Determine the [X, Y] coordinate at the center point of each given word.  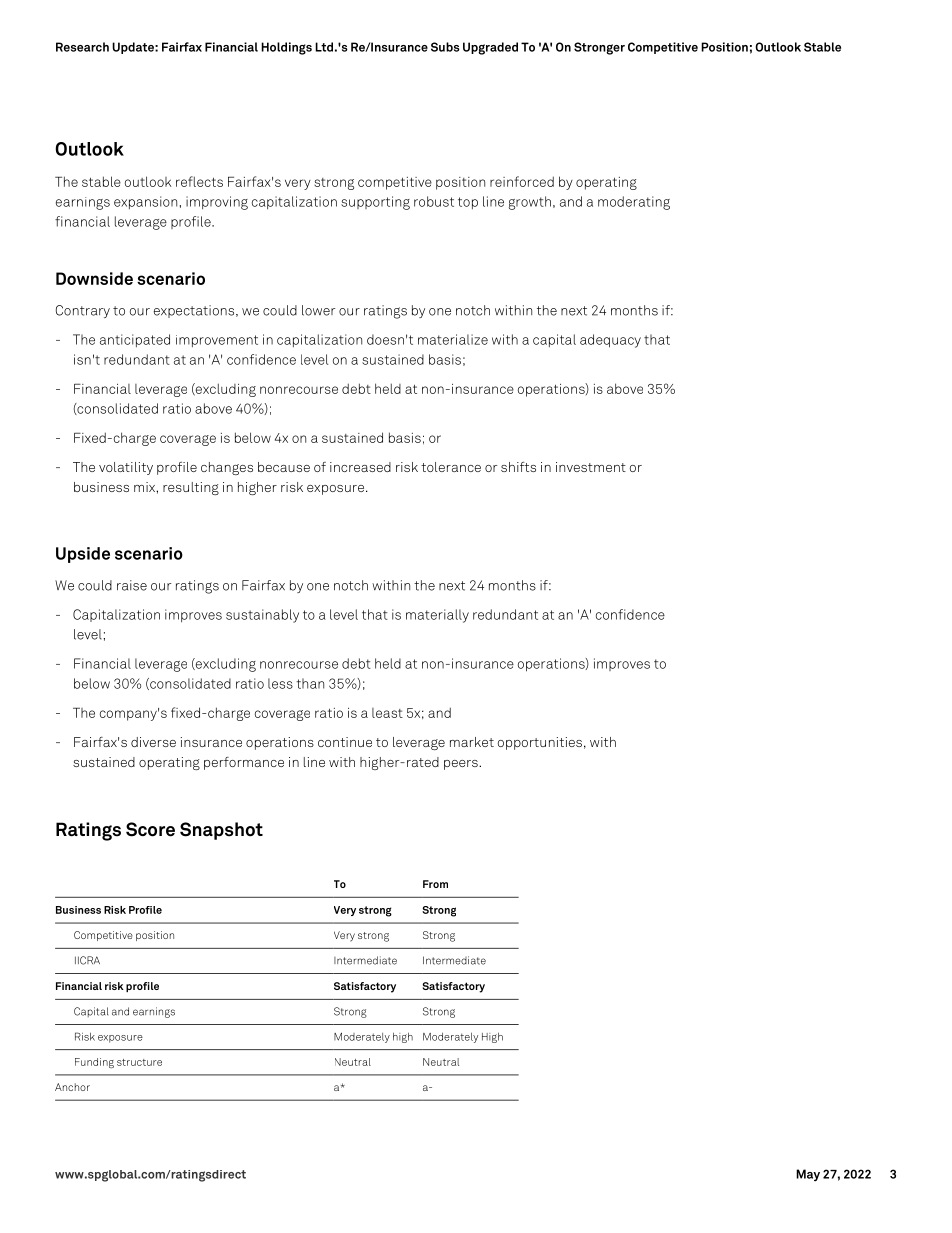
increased [360, 467]
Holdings [286, 48]
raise [132, 585]
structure [139, 1062]
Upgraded [490, 48]
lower [318, 310]
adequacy [610, 341]
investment [591, 467]
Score [150, 829]
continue [345, 742]
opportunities [540, 743]
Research [82, 47]
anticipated [135, 340]
